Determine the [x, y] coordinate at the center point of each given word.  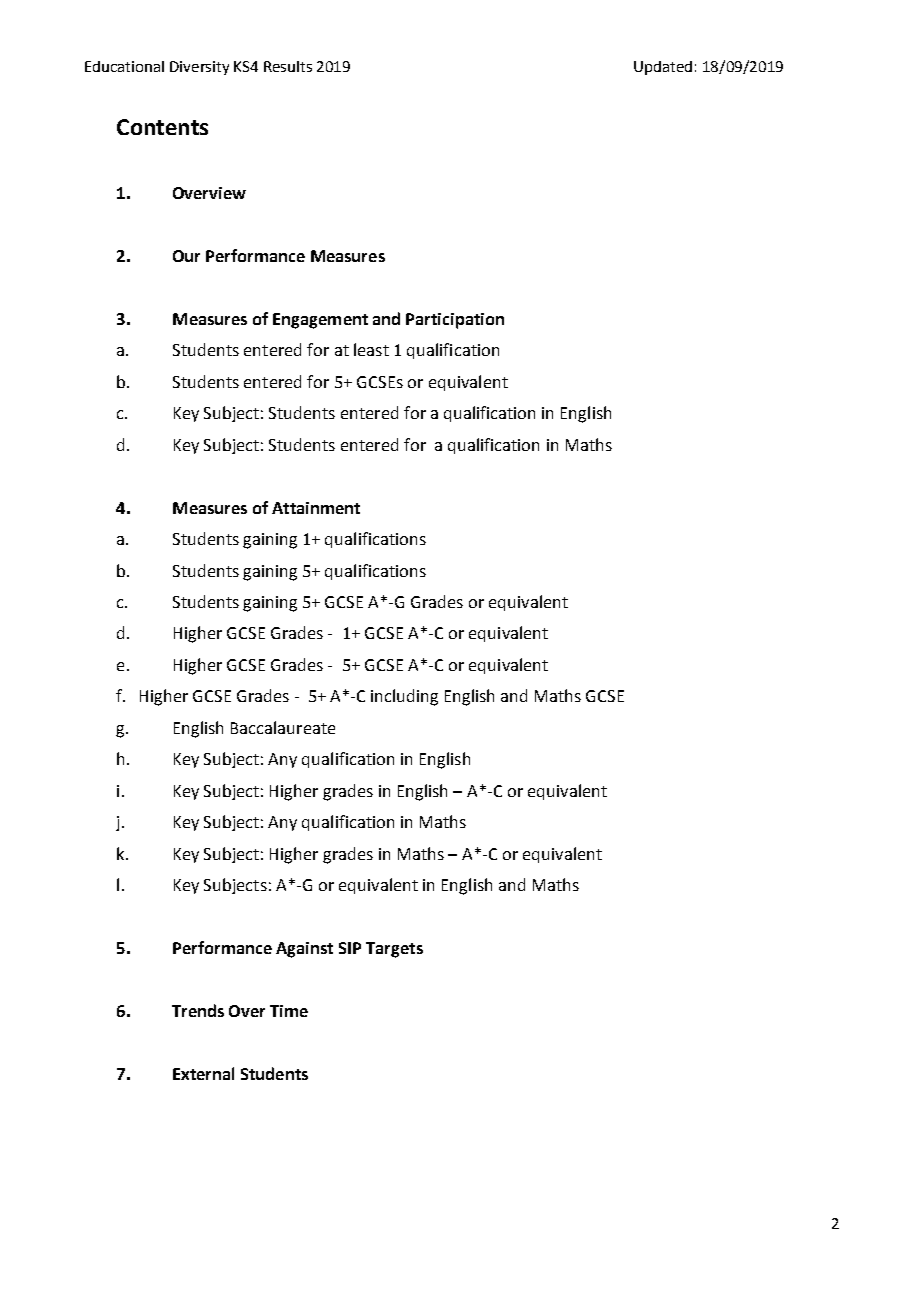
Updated [663, 68]
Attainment [316, 508]
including [404, 697]
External [203, 1073]
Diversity [199, 68]
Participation [455, 321]
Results [288, 66]
